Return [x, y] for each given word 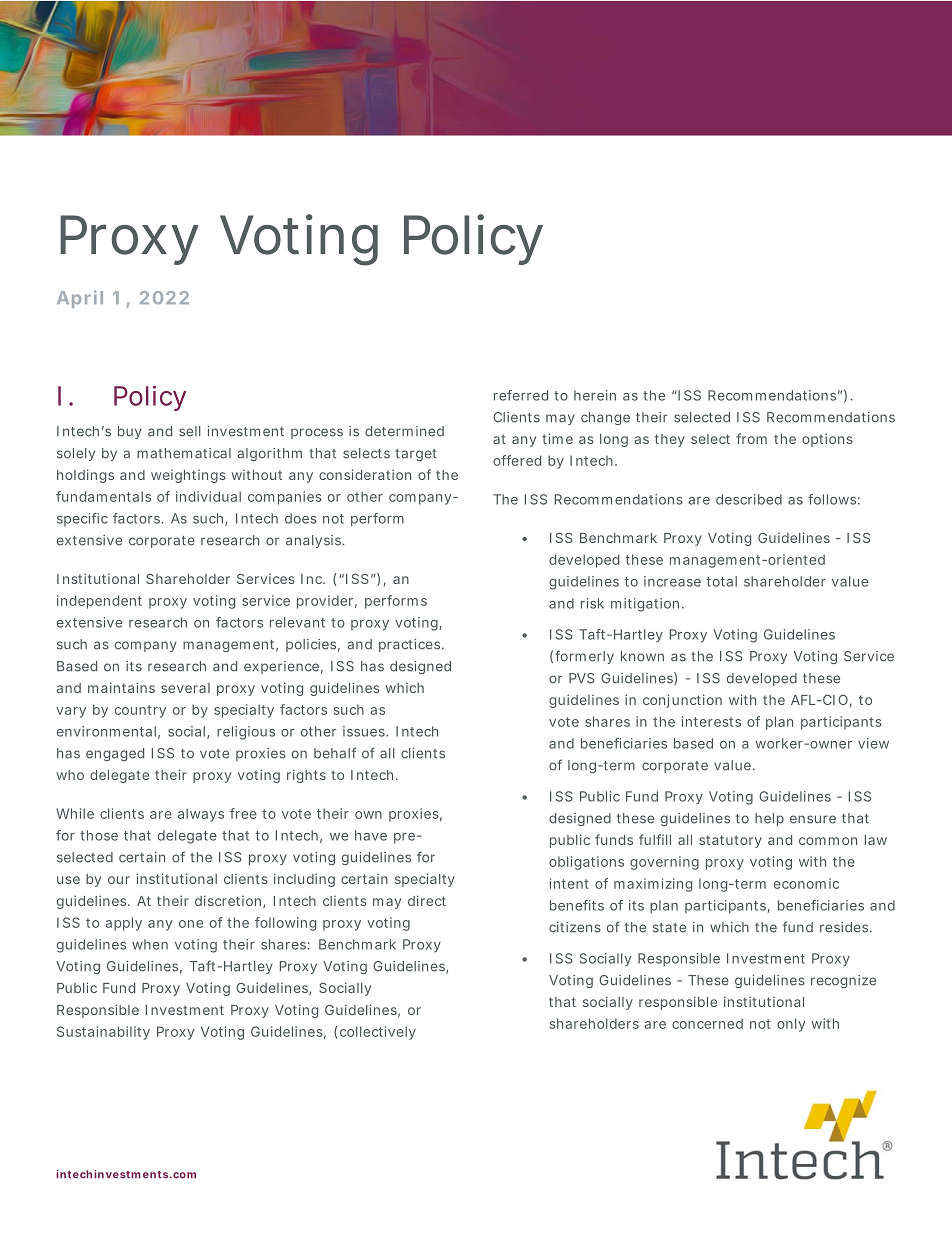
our [119, 880]
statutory [730, 841]
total [721, 581]
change [605, 418]
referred [521, 395]
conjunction [682, 701]
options [827, 440]
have [371, 835]
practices [411, 645]
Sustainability [103, 1033]
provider [327, 602]
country [140, 711]
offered [517, 460]
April [80, 299]
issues [365, 731]
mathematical [184, 453]
